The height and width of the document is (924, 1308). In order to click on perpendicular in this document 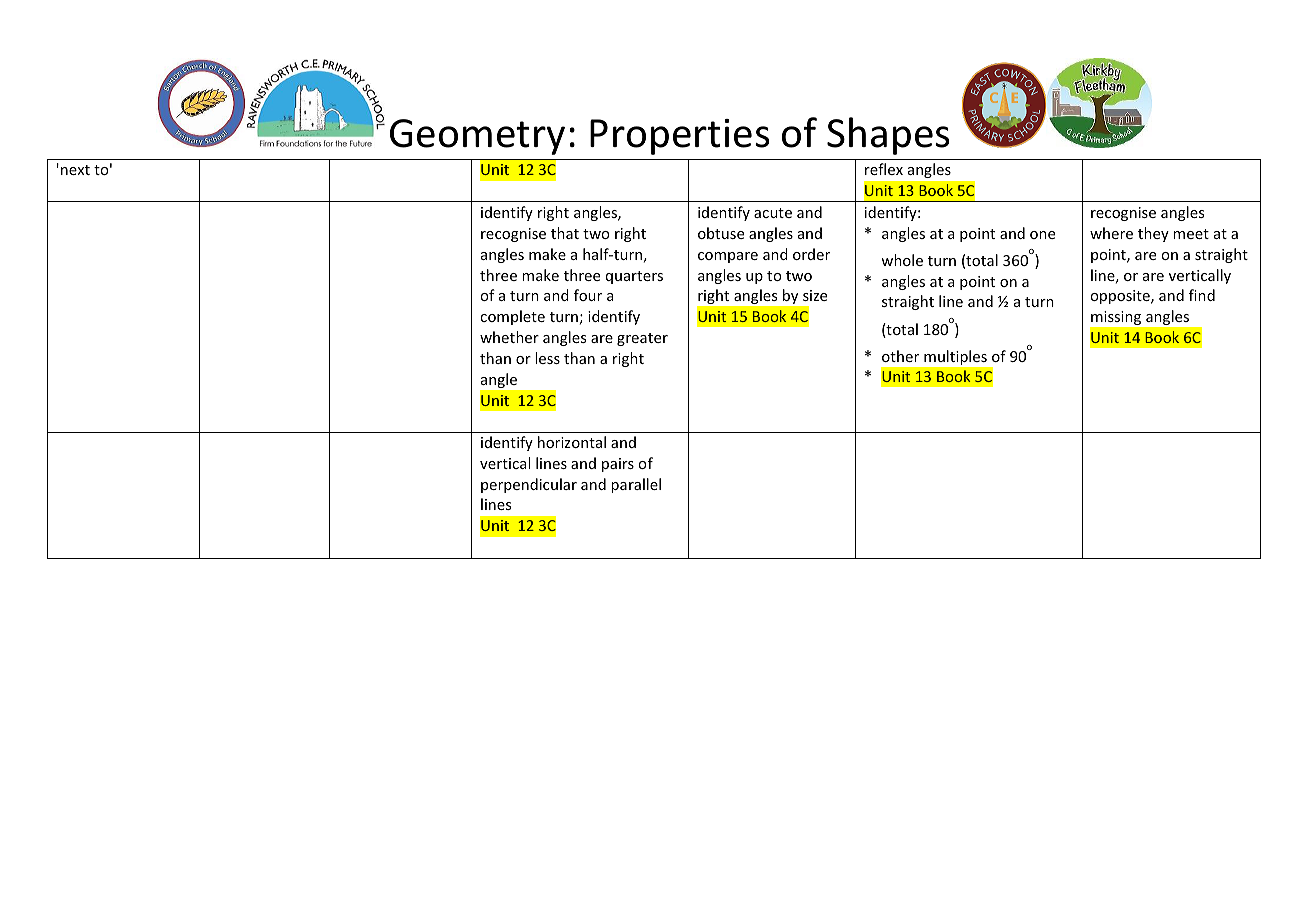, I will do `click(529, 485)`.
